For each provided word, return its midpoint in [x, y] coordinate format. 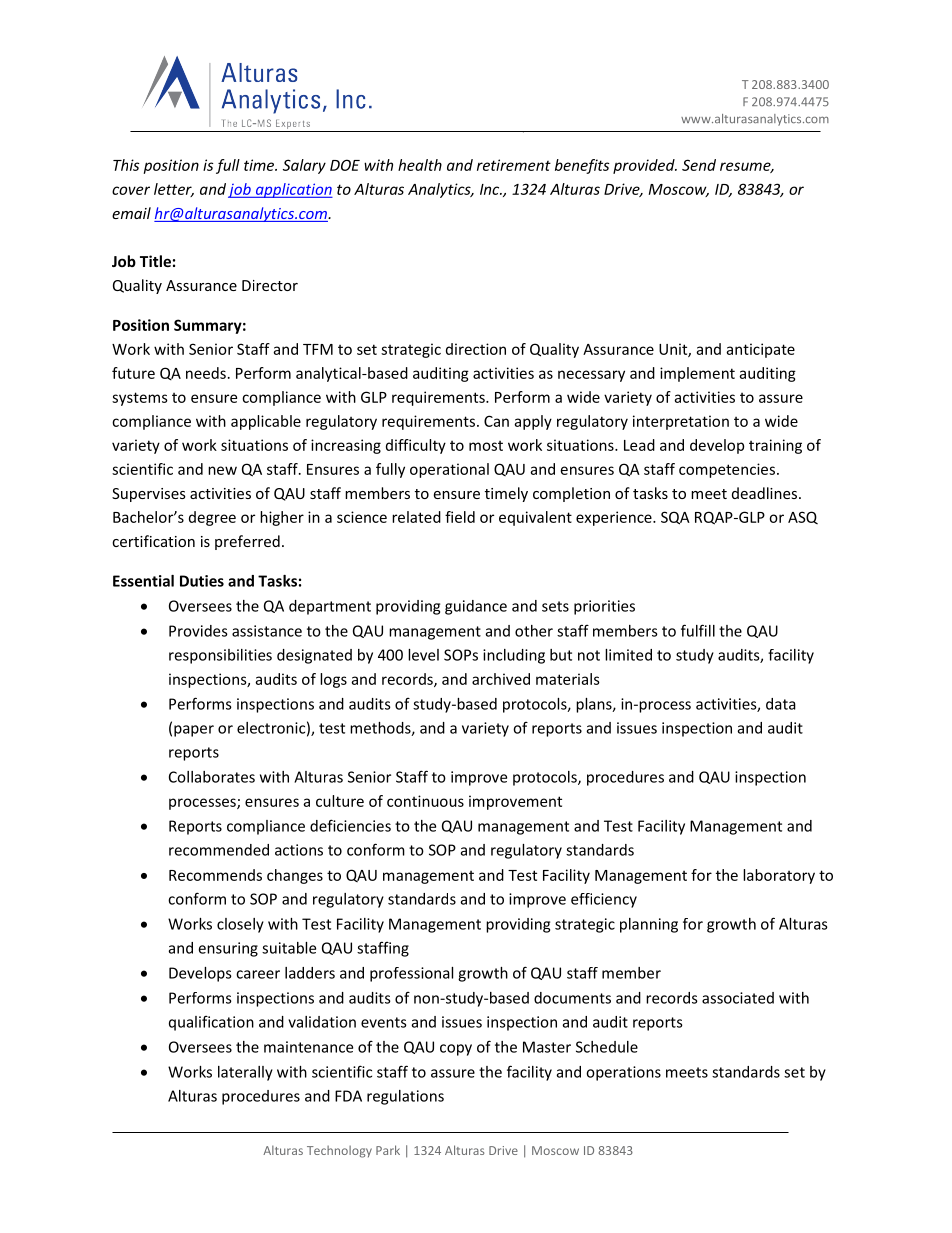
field [460, 517]
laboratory [779, 876]
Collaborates [212, 777]
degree [212, 518]
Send [699, 165]
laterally [245, 1073]
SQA [675, 518]
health [420, 165]
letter [174, 190]
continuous [425, 801]
